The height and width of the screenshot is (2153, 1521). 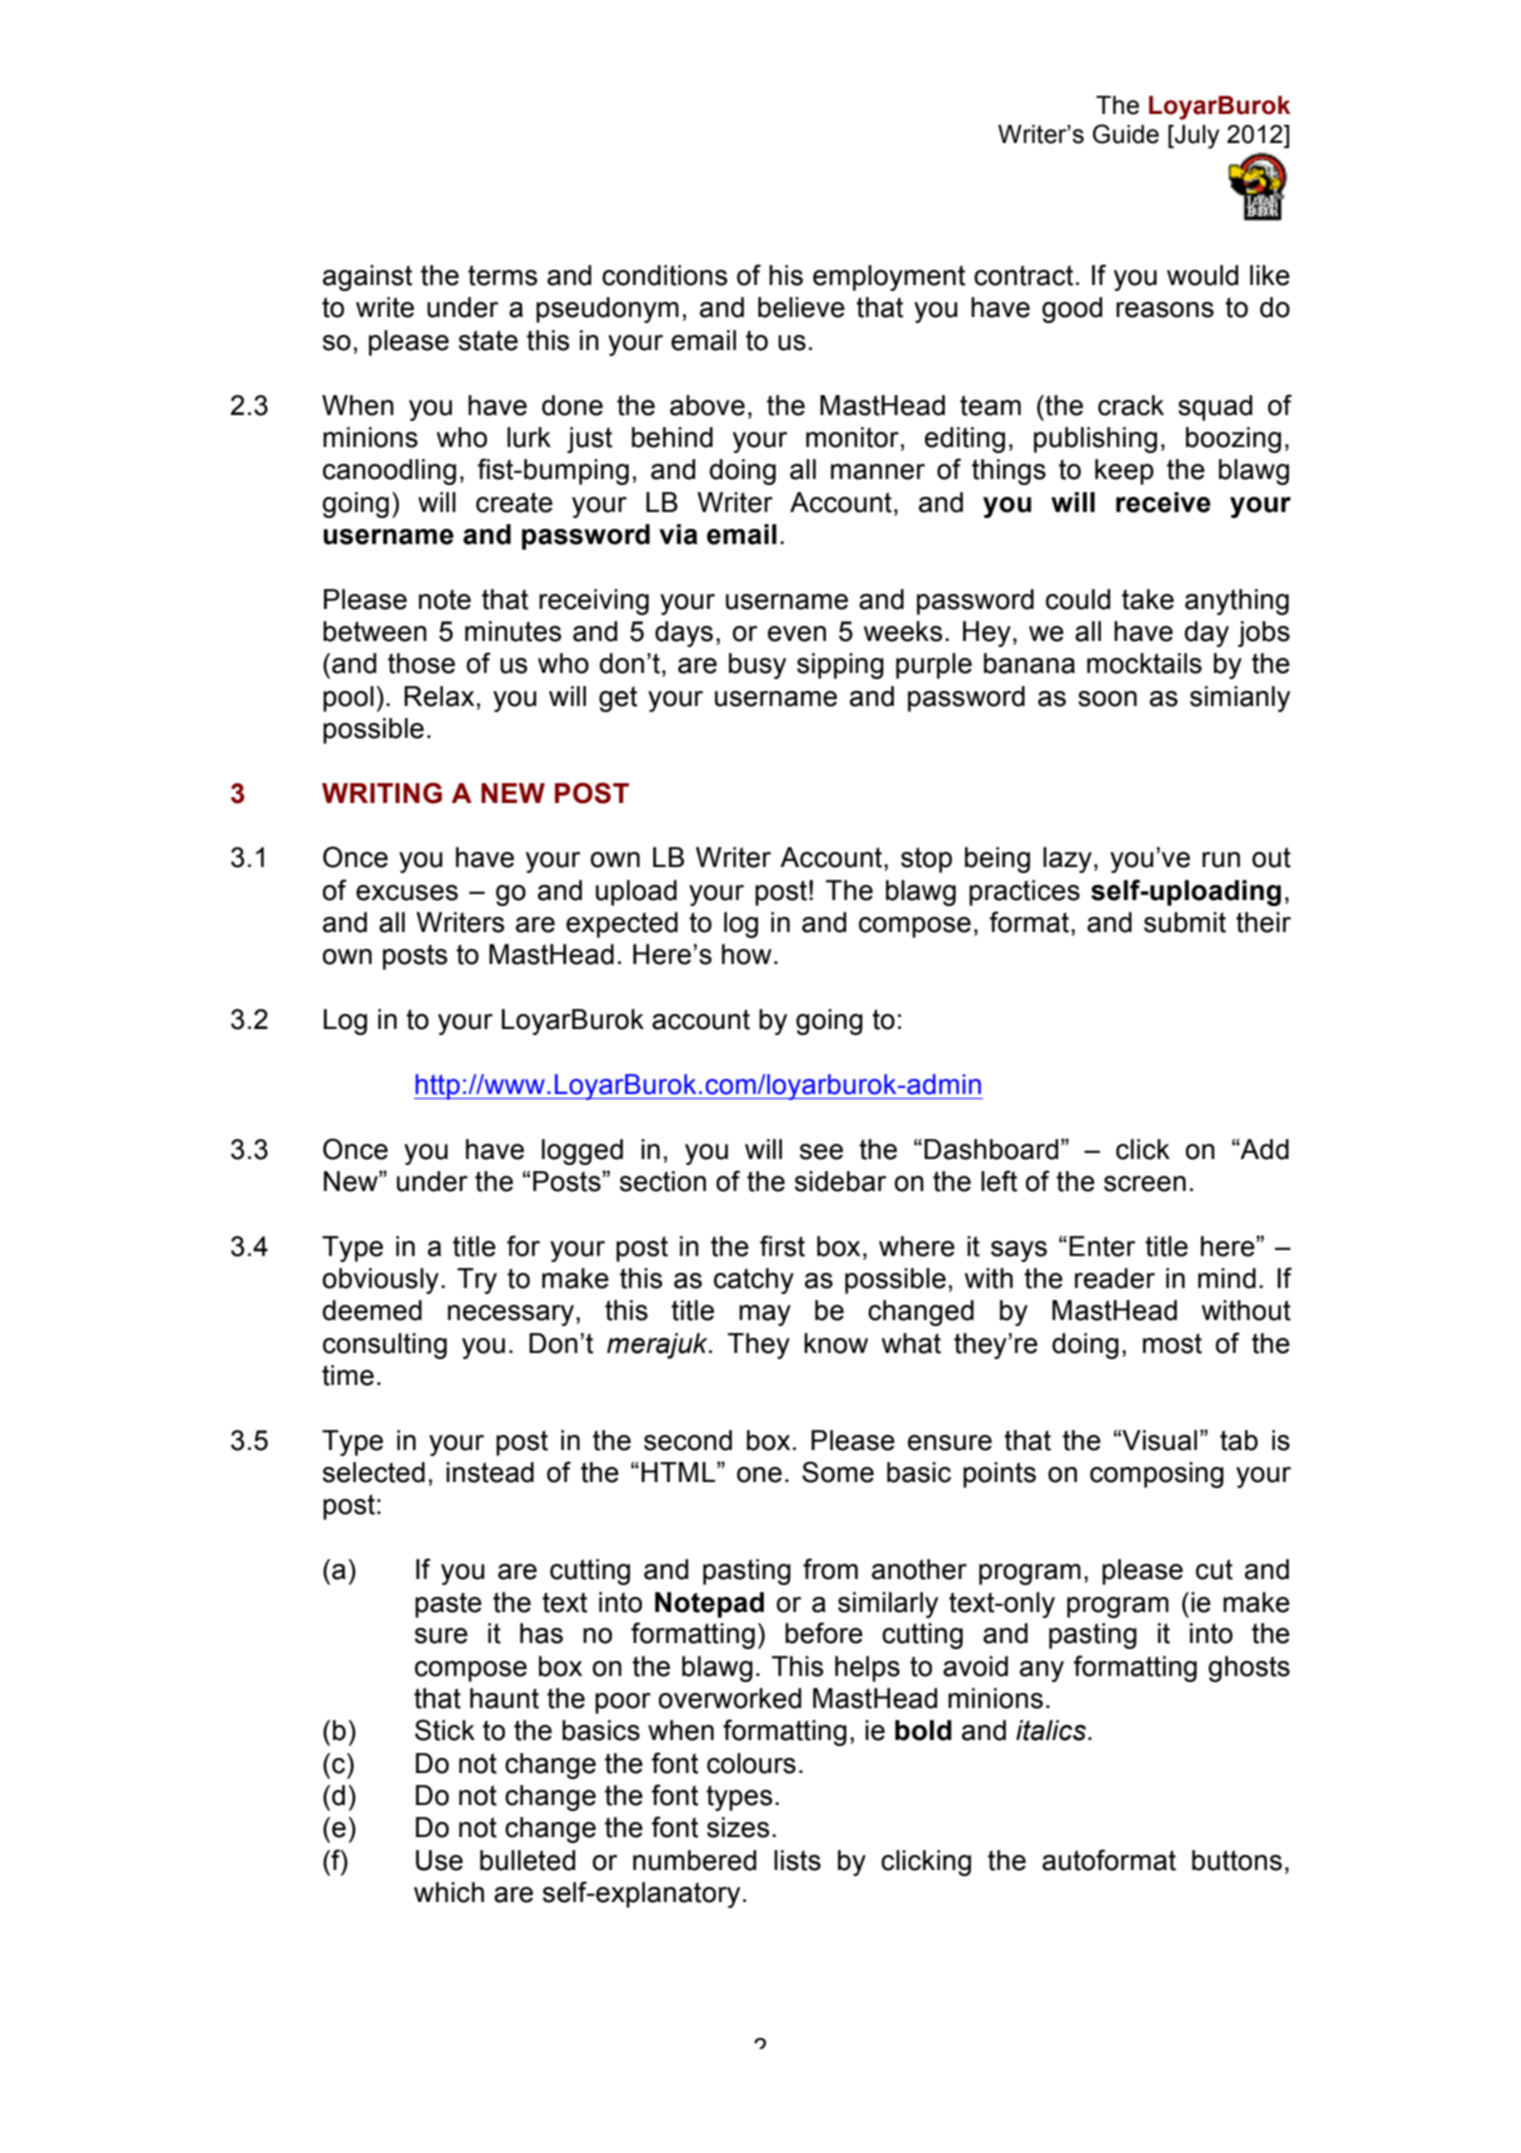 What do you see at coordinates (1185, 922) in the screenshot?
I see `submit` at bounding box center [1185, 922].
